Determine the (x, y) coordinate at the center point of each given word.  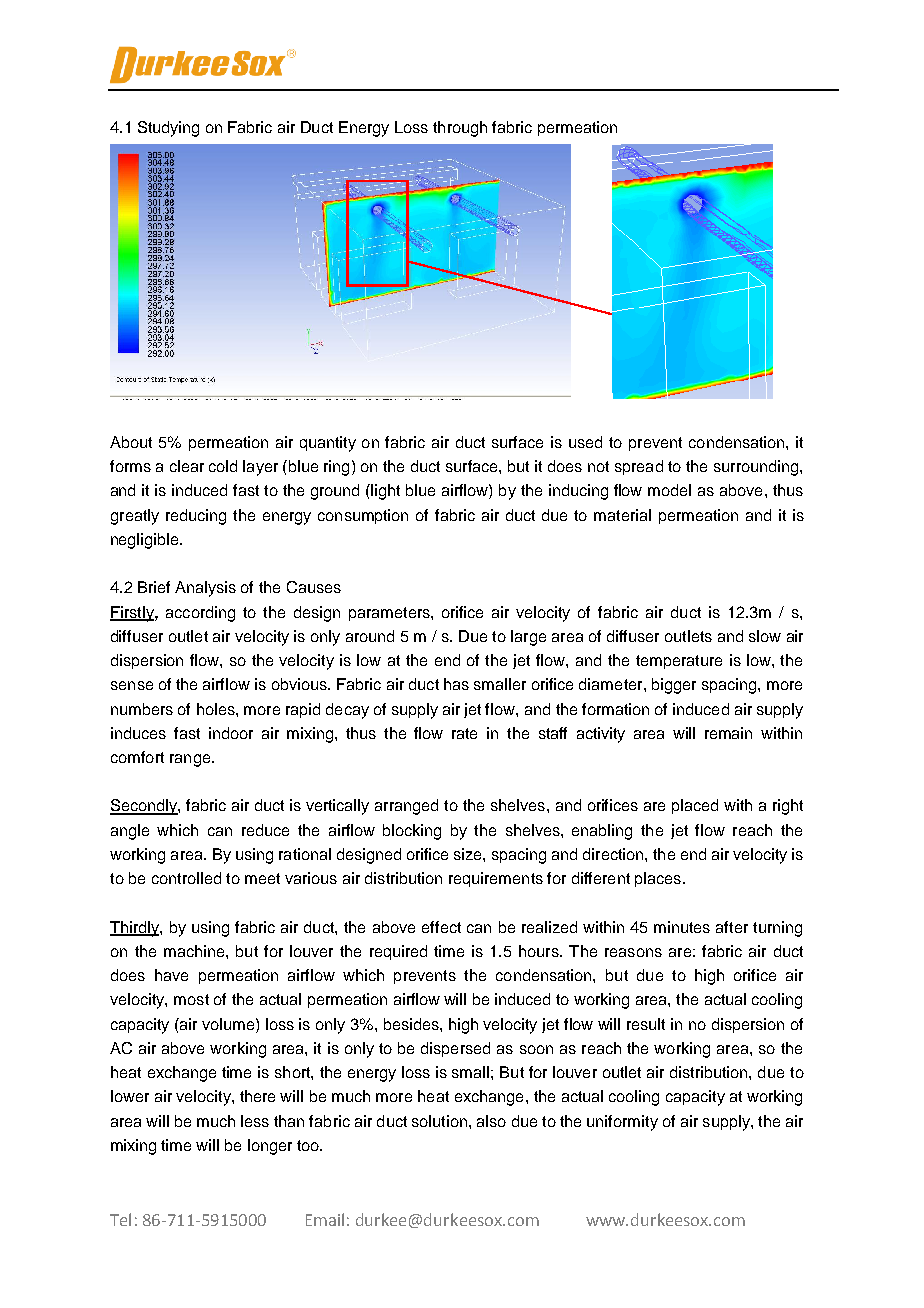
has (456, 684)
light (385, 492)
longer (270, 1147)
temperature (679, 662)
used (585, 442)
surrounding (757, 468)
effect (441, 927)
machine (195, 951)
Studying (168, 129)
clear (187, 466)
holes (217, 709)
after (732, 927)
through (460, 129)
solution (439, 1121)
